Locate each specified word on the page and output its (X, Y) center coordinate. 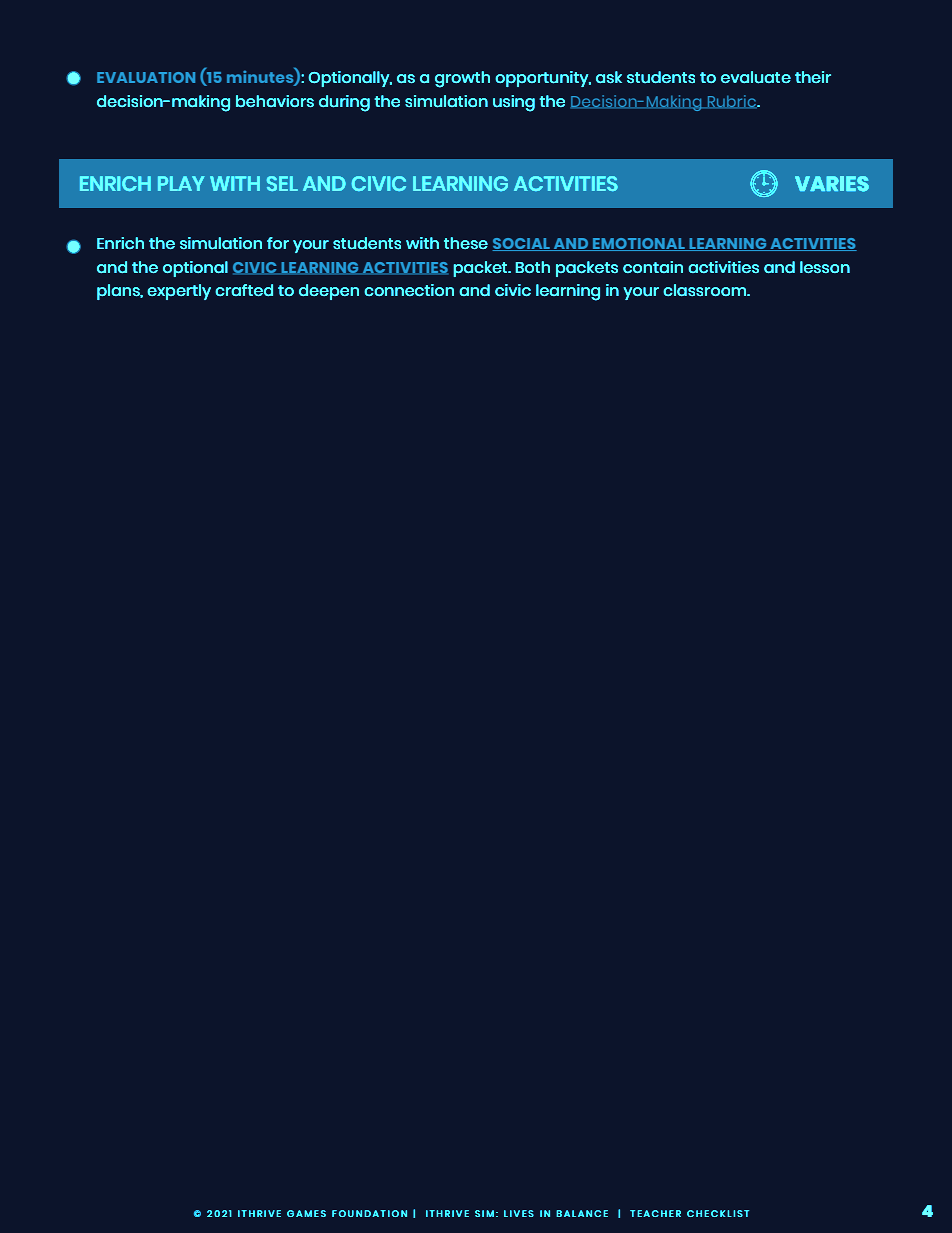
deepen (329, 292)
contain (653, 267)
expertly (179, 292)
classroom (705, 290)
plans (119, 292)
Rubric (732, 102)
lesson (825, 267)
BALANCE (582, 1213)
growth (462, 79)
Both (533, 267)
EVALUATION (146, 77)
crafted (244, 290)
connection (409, 290)
